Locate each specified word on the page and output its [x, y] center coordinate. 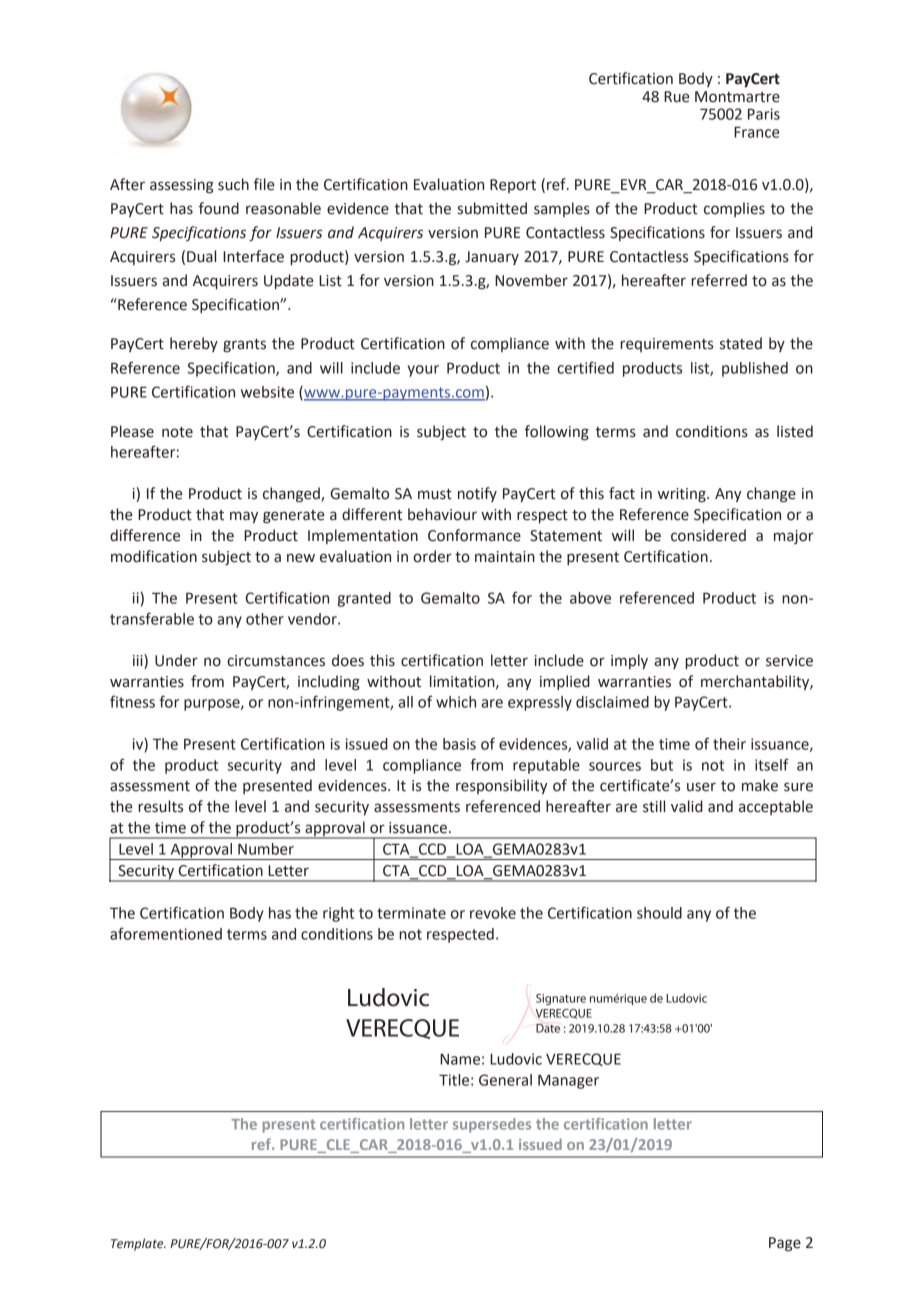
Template [138, 1244]
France [756, 132]
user [701, 787]
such [233, 184]
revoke [493, 913]
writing [683, 495]
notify [477, 494]
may [244, 517]
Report [513, 186]
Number [266, 849]
